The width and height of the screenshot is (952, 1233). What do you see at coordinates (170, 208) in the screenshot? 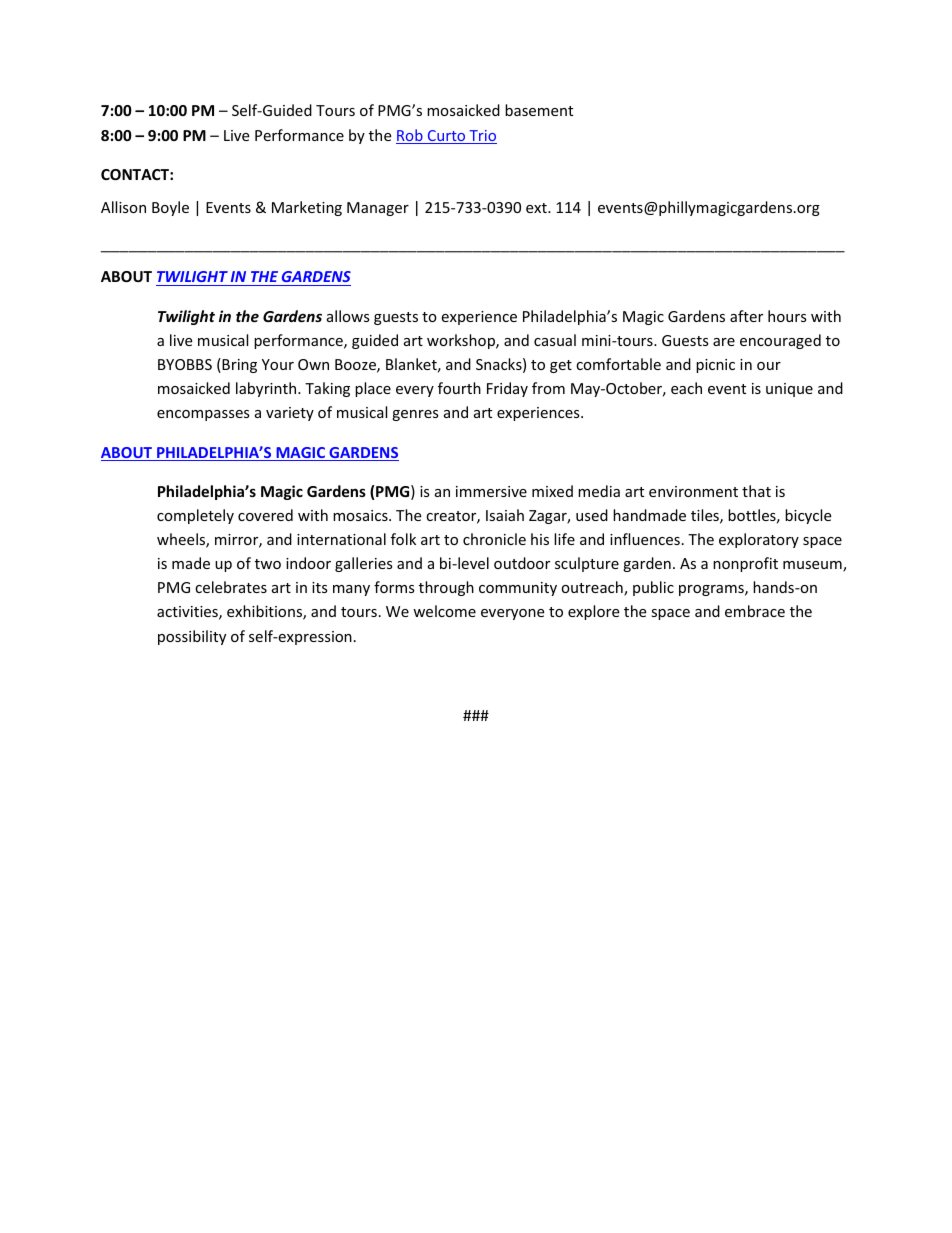
I see `Boyle` at bounding box center [170, 208].
